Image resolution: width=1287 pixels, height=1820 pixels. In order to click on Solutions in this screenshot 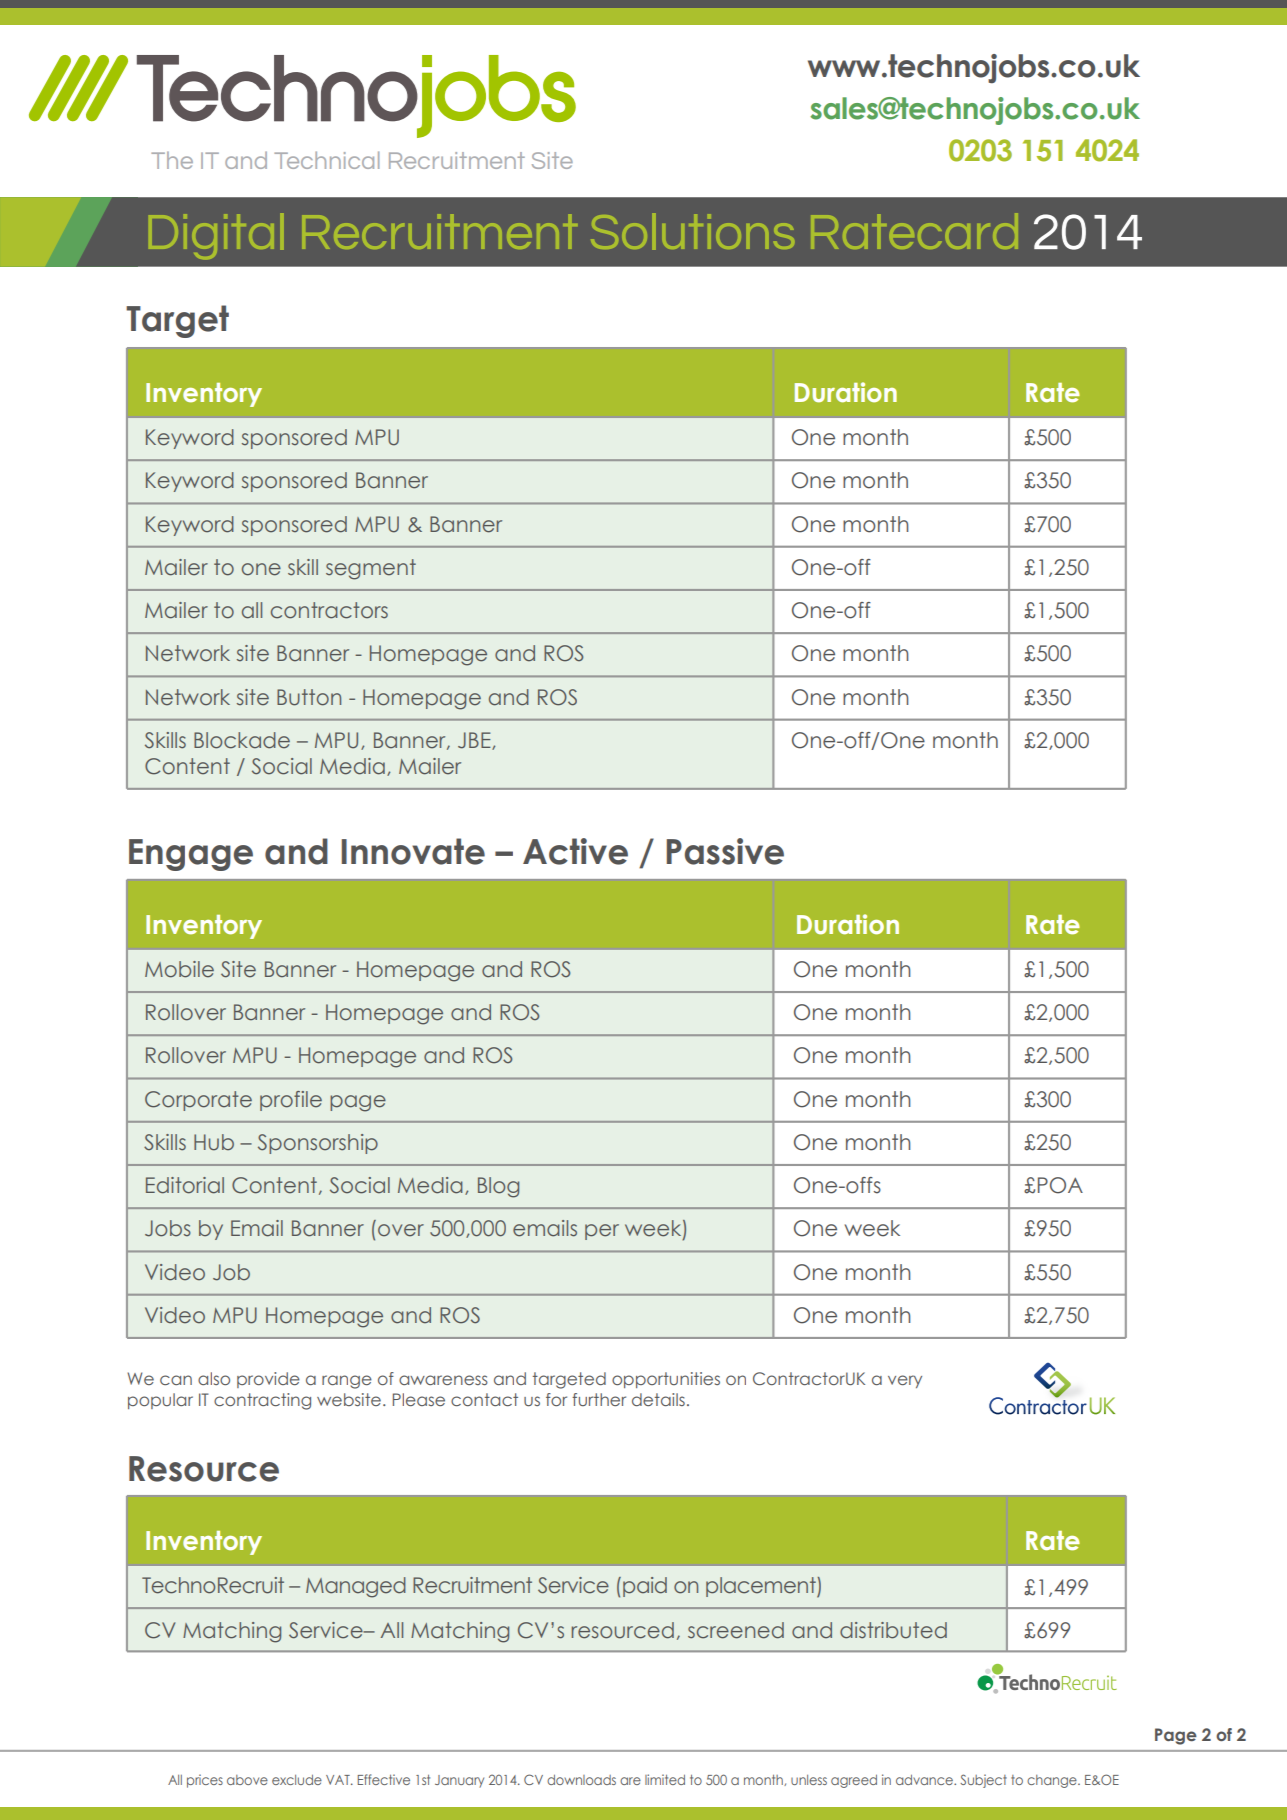, I will do `click(692, 231)`.
